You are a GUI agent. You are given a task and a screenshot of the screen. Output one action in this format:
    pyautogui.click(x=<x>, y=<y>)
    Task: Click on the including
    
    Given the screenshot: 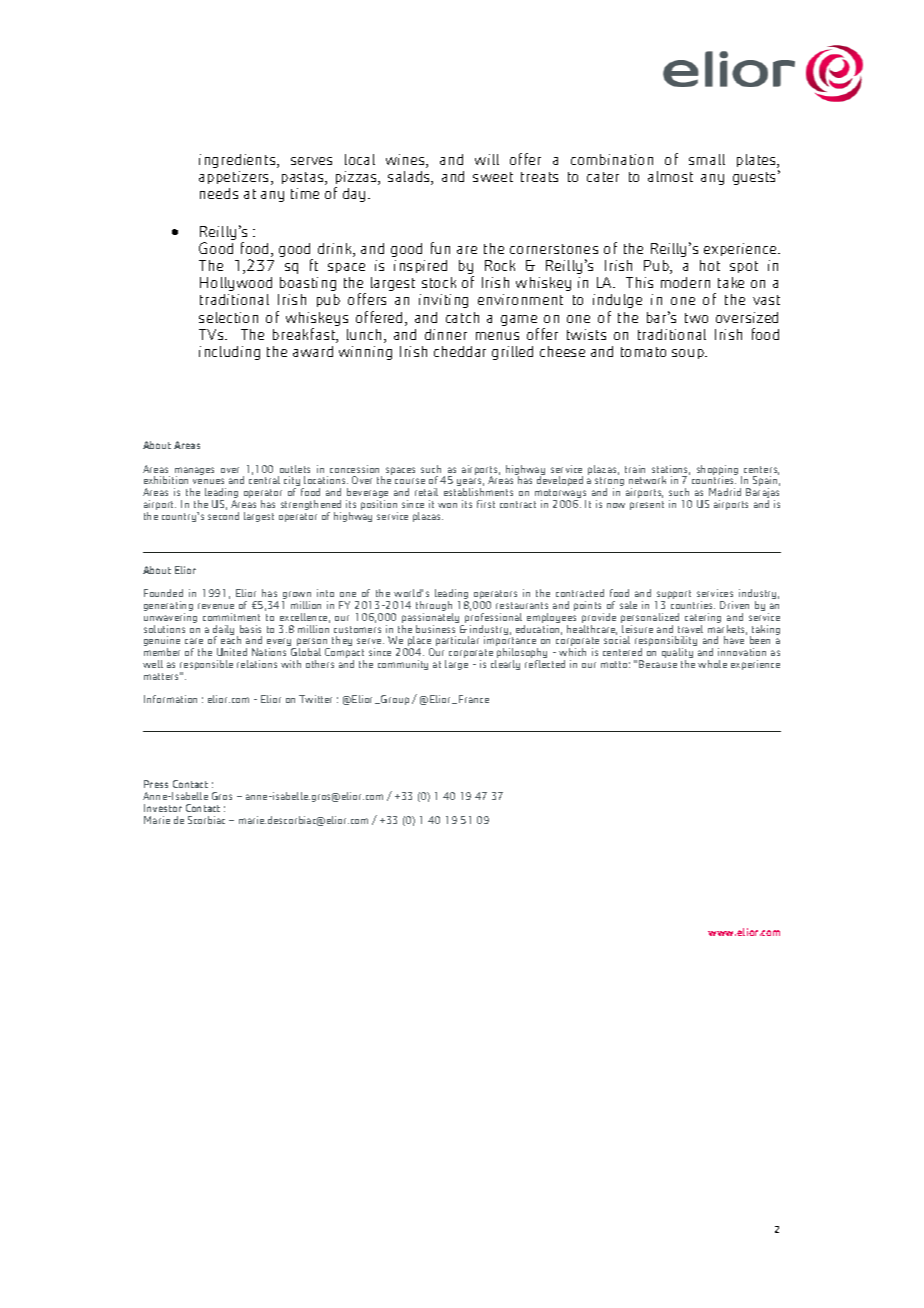 What is the action you would take?
    pyautogui.click(x=229, y=353)
